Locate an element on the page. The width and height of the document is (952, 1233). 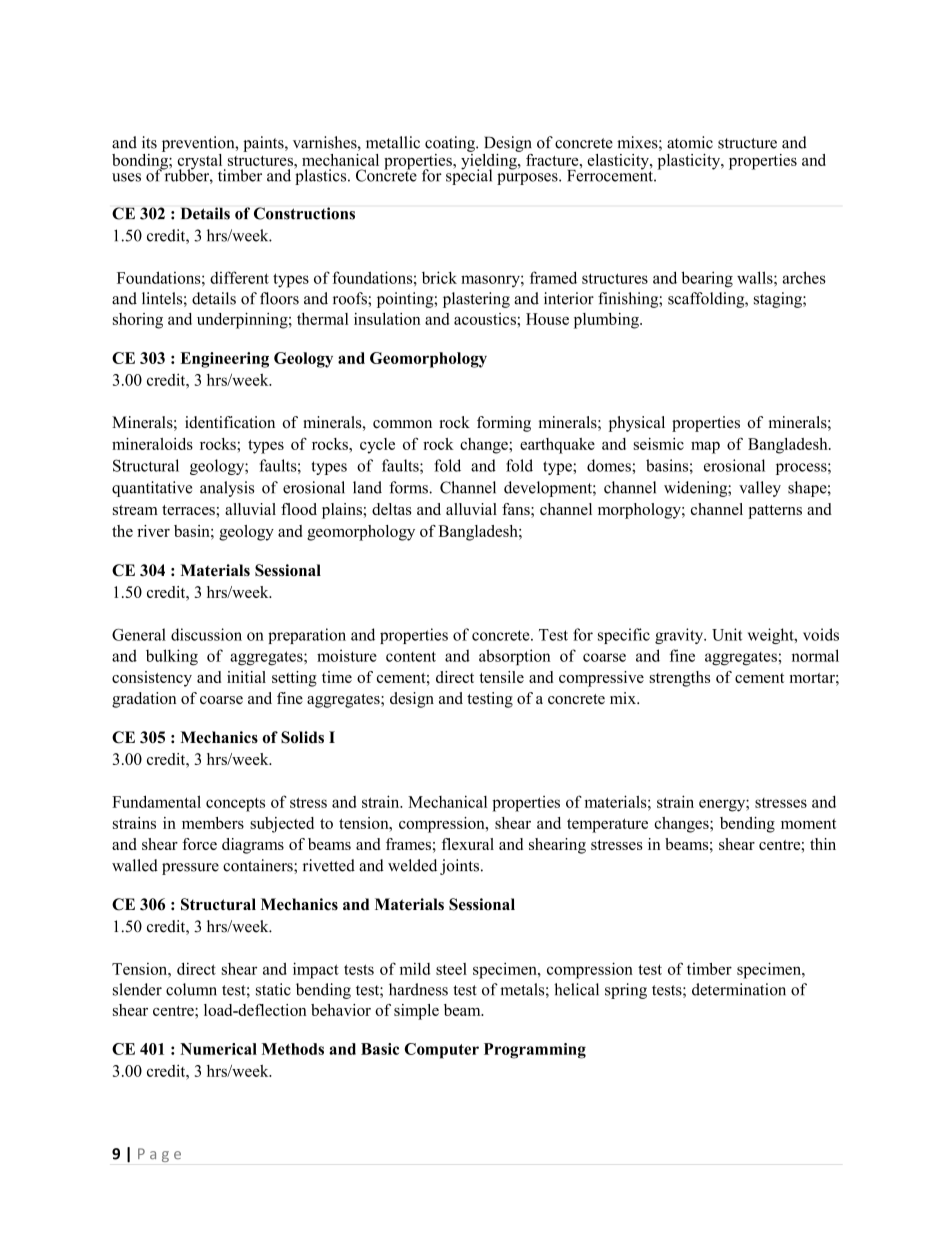
special is located at coordinates (469, 176).
